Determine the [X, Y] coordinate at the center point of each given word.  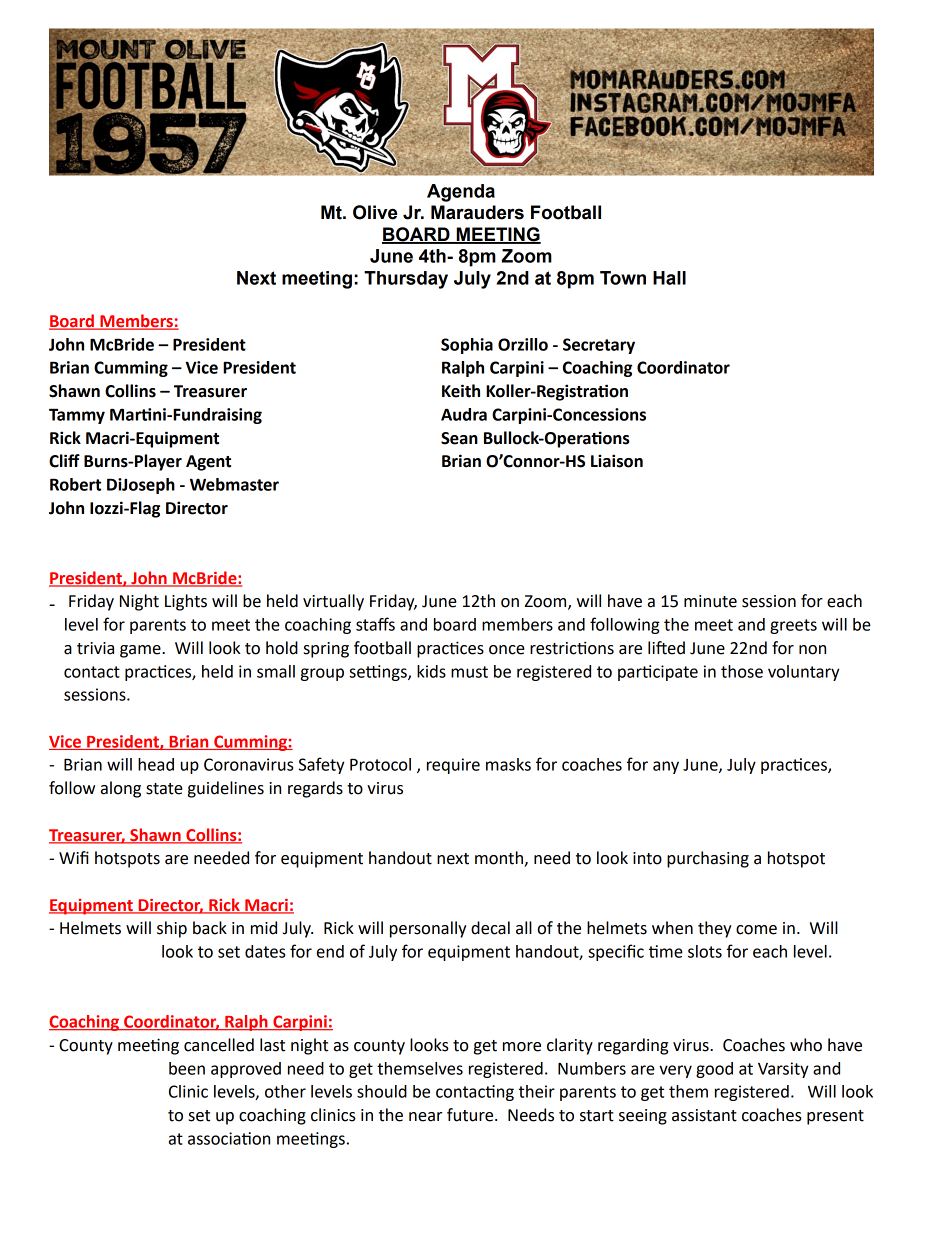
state [164, 789]
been [187, 1068]
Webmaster [234, 484]
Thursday [406, 280]
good [714, 1070]
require [453, 766]
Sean [459, 438]
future [471, 1115]
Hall [669, 278]
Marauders [477, 212]
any [666, 767]
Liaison [617, 461]
